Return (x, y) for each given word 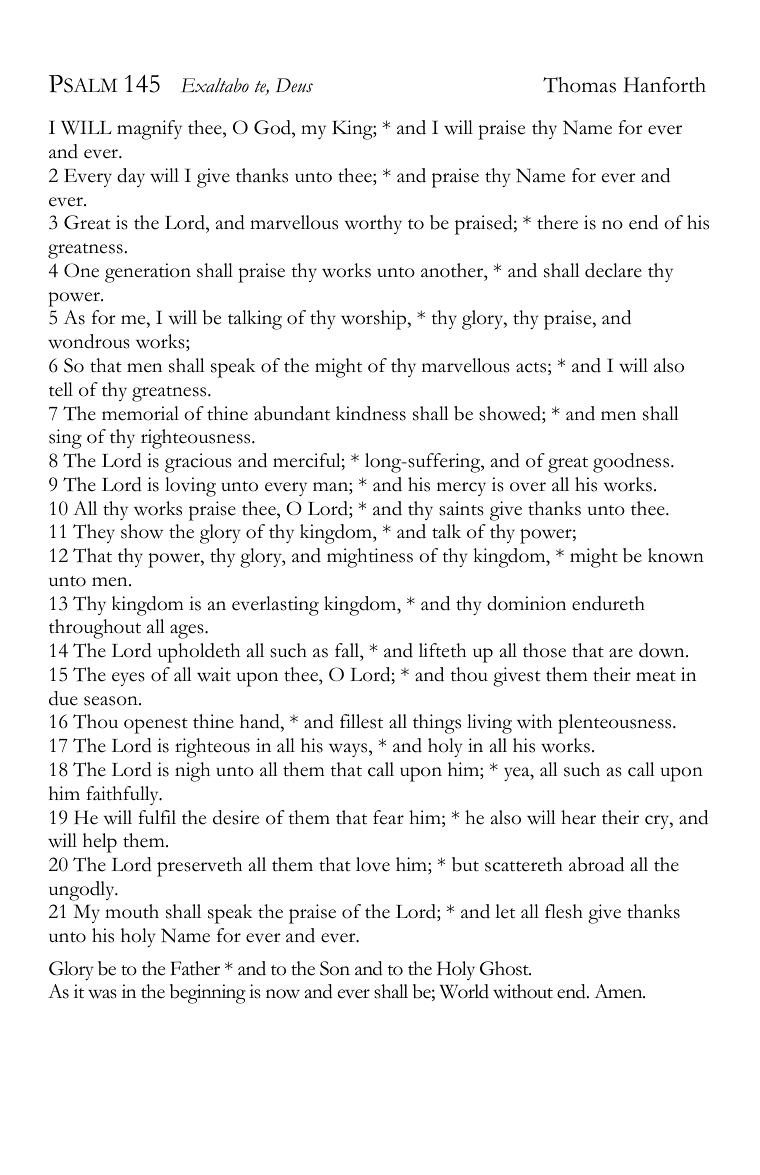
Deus (294, 85)
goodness (632, 463)
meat (656, 676)
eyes (128, 679)
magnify (149, 130)
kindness (371, 413)
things (437, 724)
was (102, 994)
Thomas (579, 85)
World (464, 991)
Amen (619, 991)
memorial (140, 413)
